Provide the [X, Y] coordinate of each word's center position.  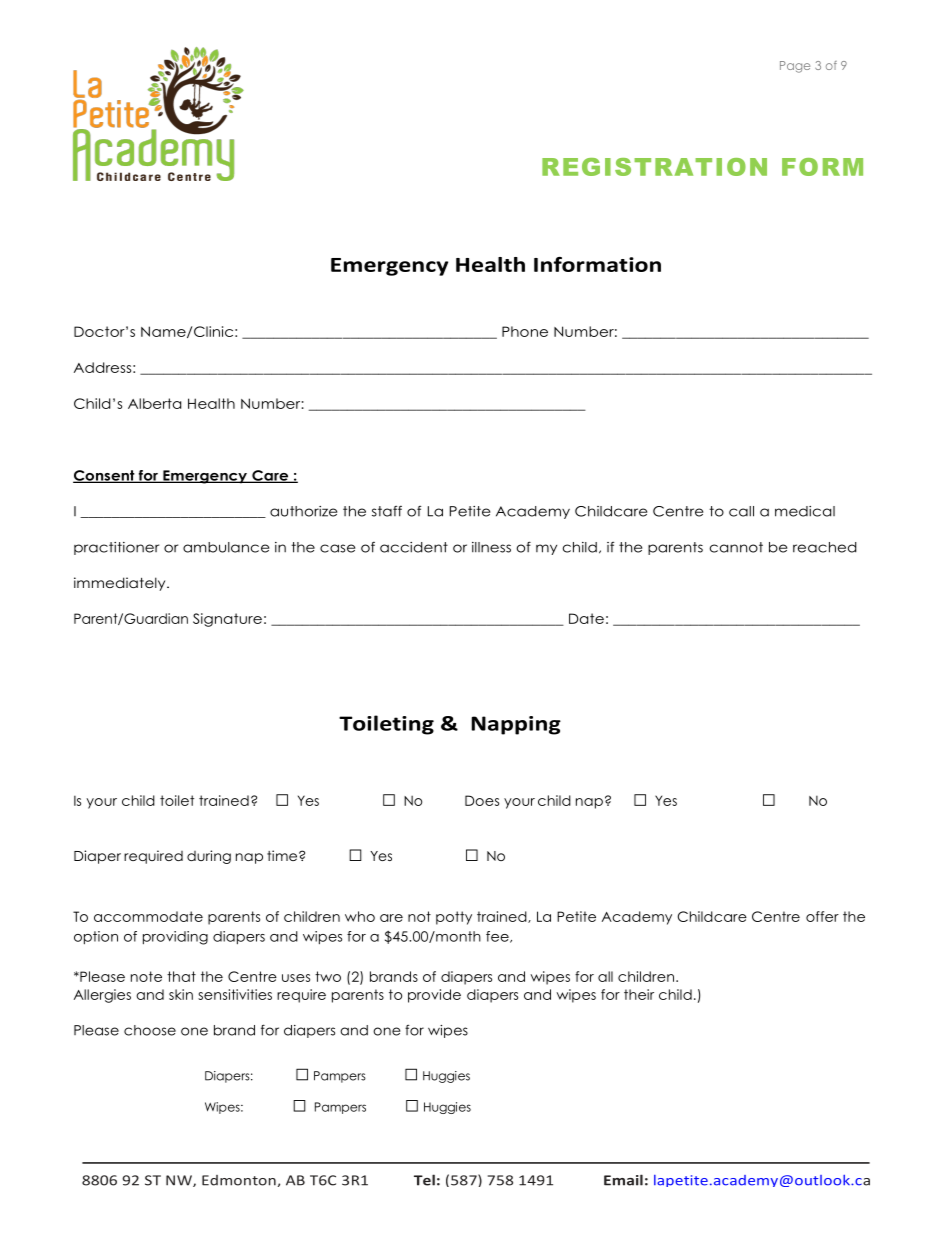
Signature [227, 620]
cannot [736, 547]
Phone [525, 331]
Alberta [154, 403]
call [741, 511]
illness [491, 547]
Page [795, 67]
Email [623, 1180]
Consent [105, 476]
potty [454, 918]
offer [822, 916]
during [209, 857]
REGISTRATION [654, 167]
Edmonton [239, 1180]
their [639, 994]
